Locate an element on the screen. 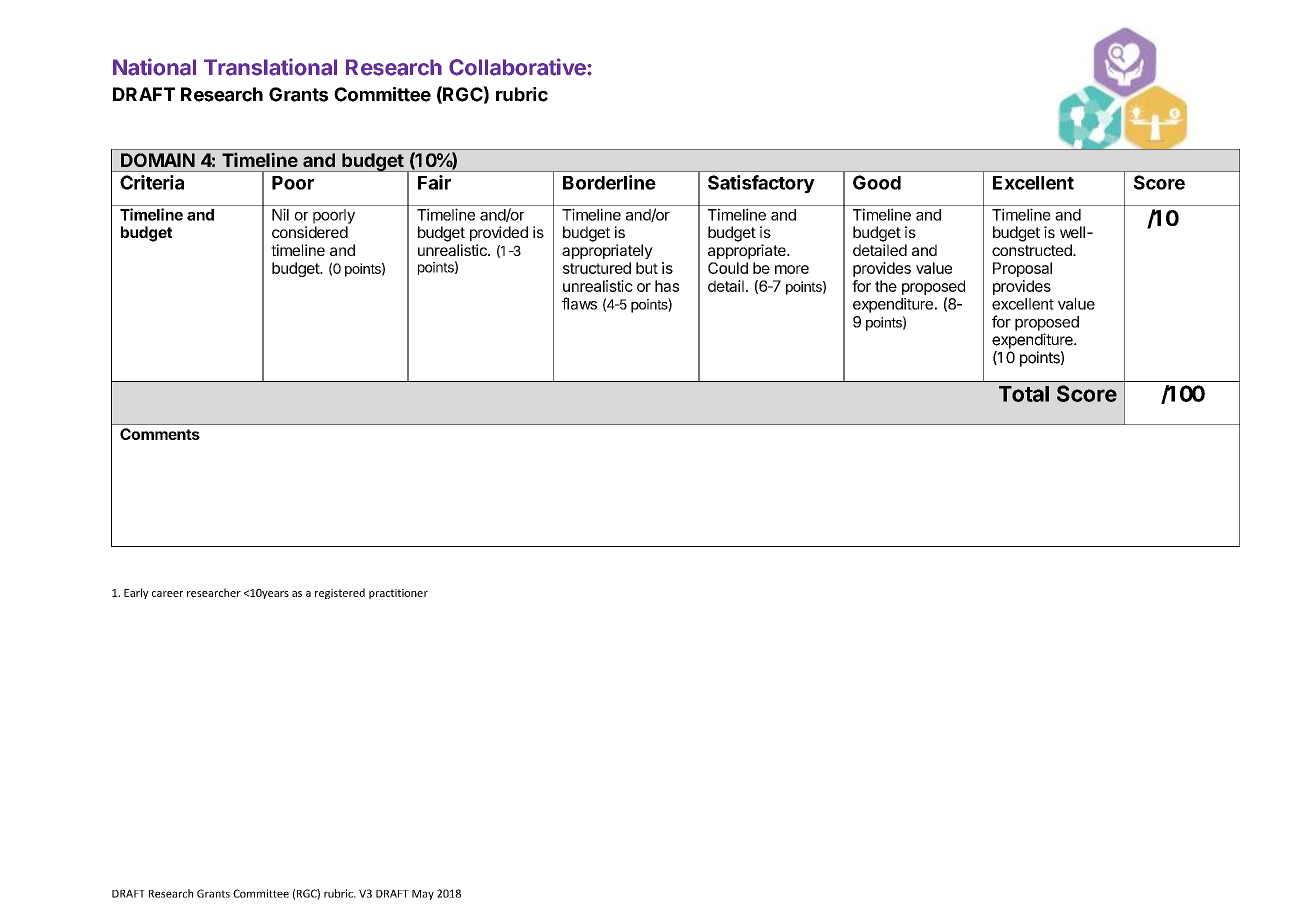 The height and width of the screenshot is (924, 1307). Translational is located at coordinates (270, 67).
